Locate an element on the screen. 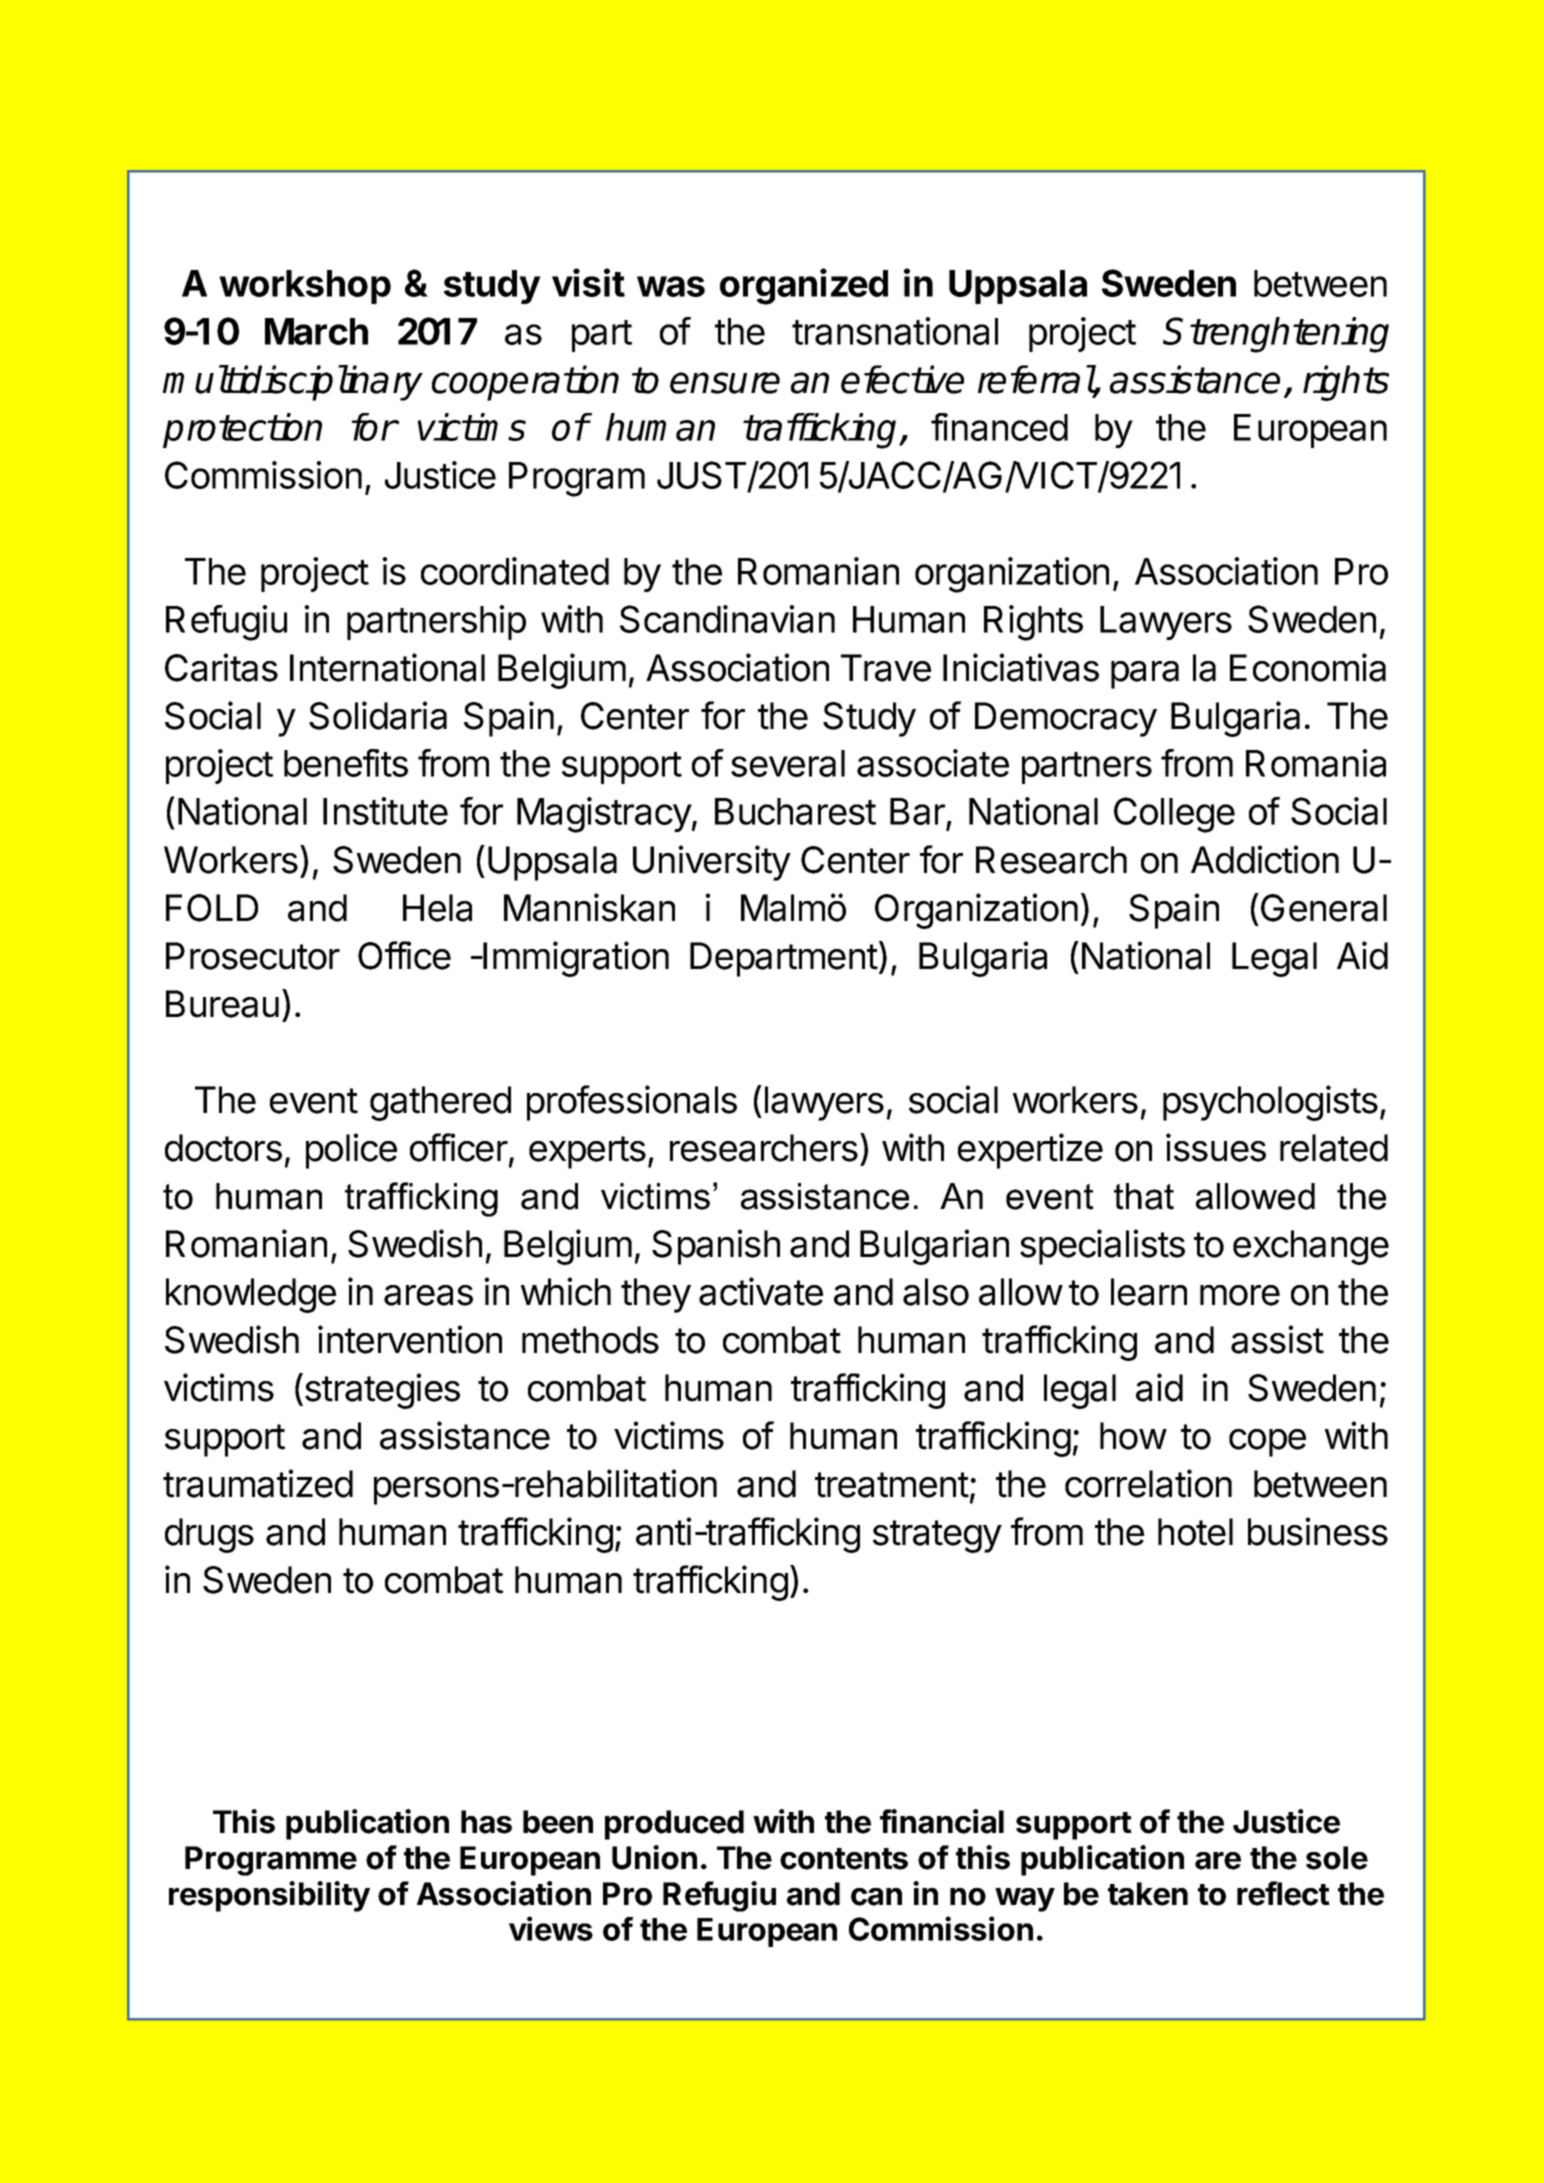 The width and height of the screenshot is (1544, 2183). issues is located at coordinates (1216, 1147).
